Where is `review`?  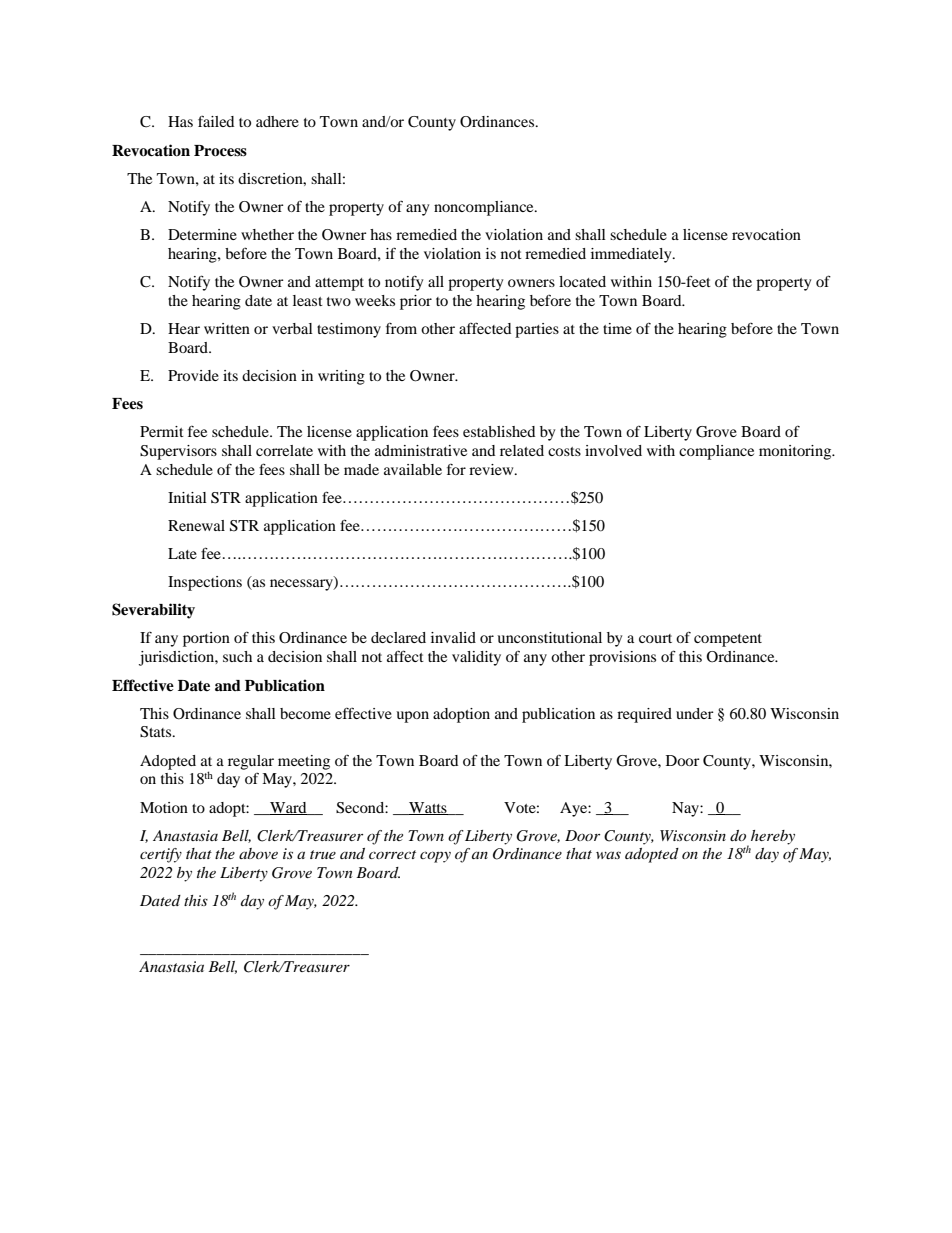
review is located at coordinates (492, 469).
